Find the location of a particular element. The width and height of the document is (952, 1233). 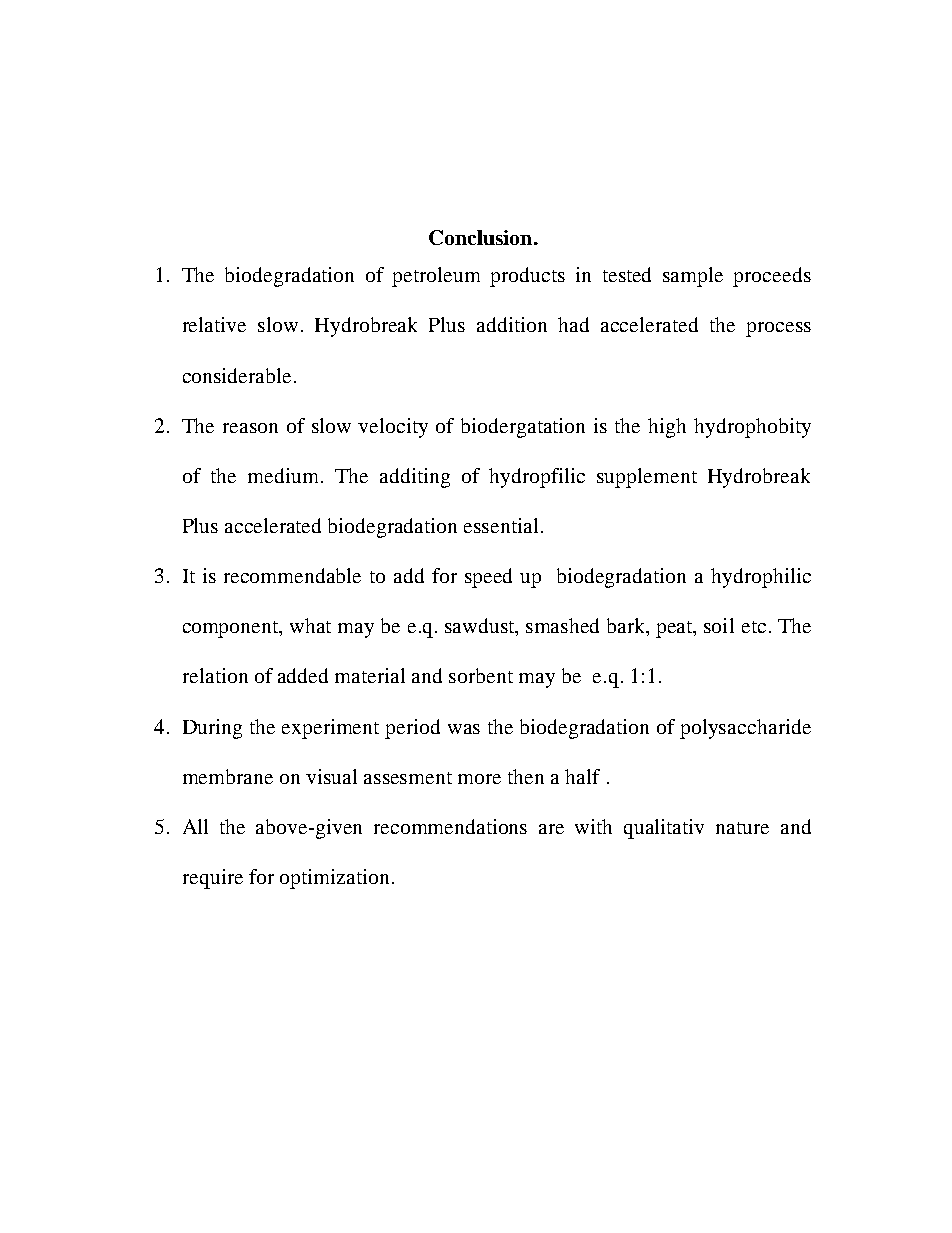

recommendations is located at coordinates (450, 826).
